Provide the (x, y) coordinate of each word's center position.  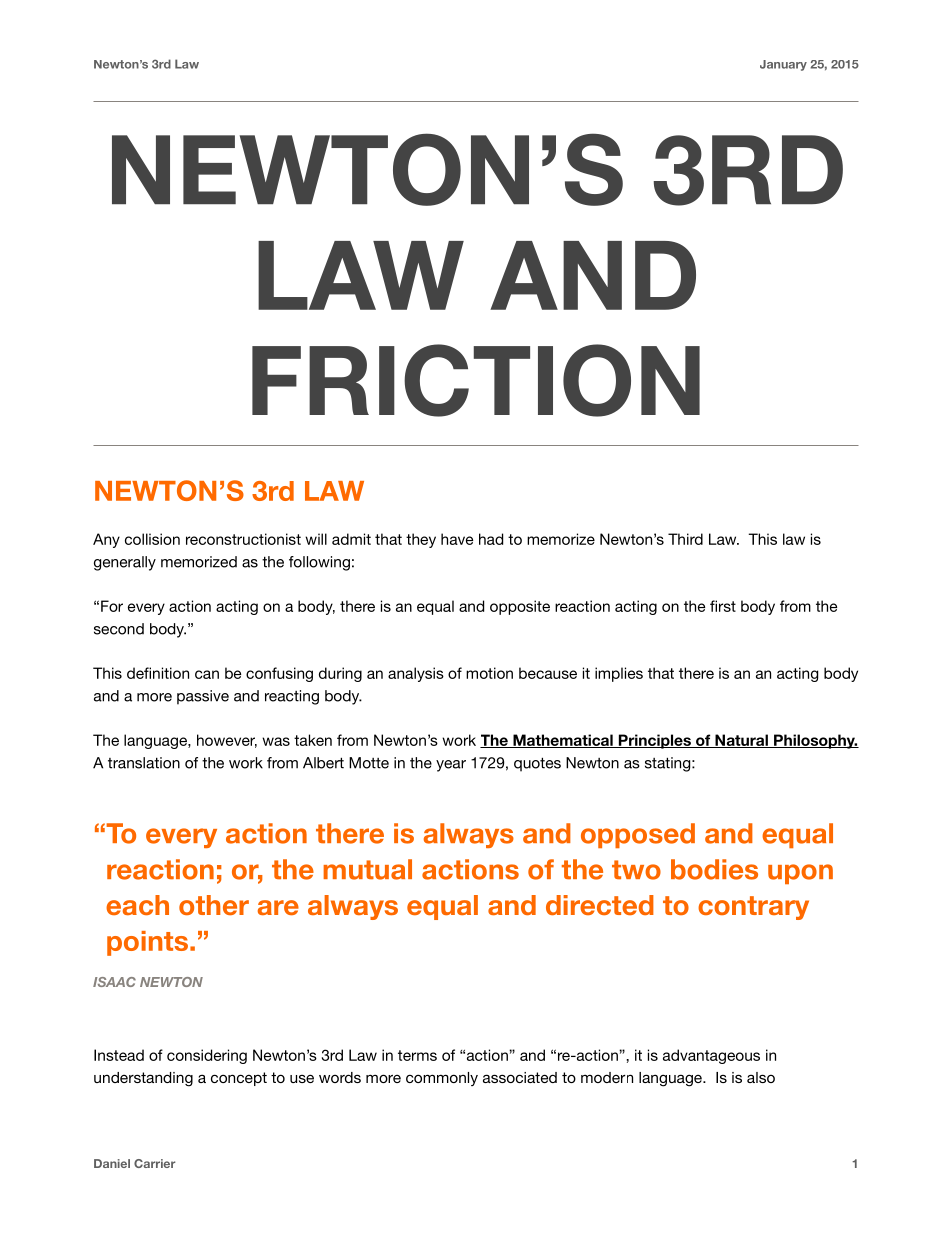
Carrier (155, 1163)
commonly (442, 1079)
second (119, 629)
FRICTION (476, 380)
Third (685, 539)
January (783, 65)
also (761, 1077)
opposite (520, 607)
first (723, 606)
